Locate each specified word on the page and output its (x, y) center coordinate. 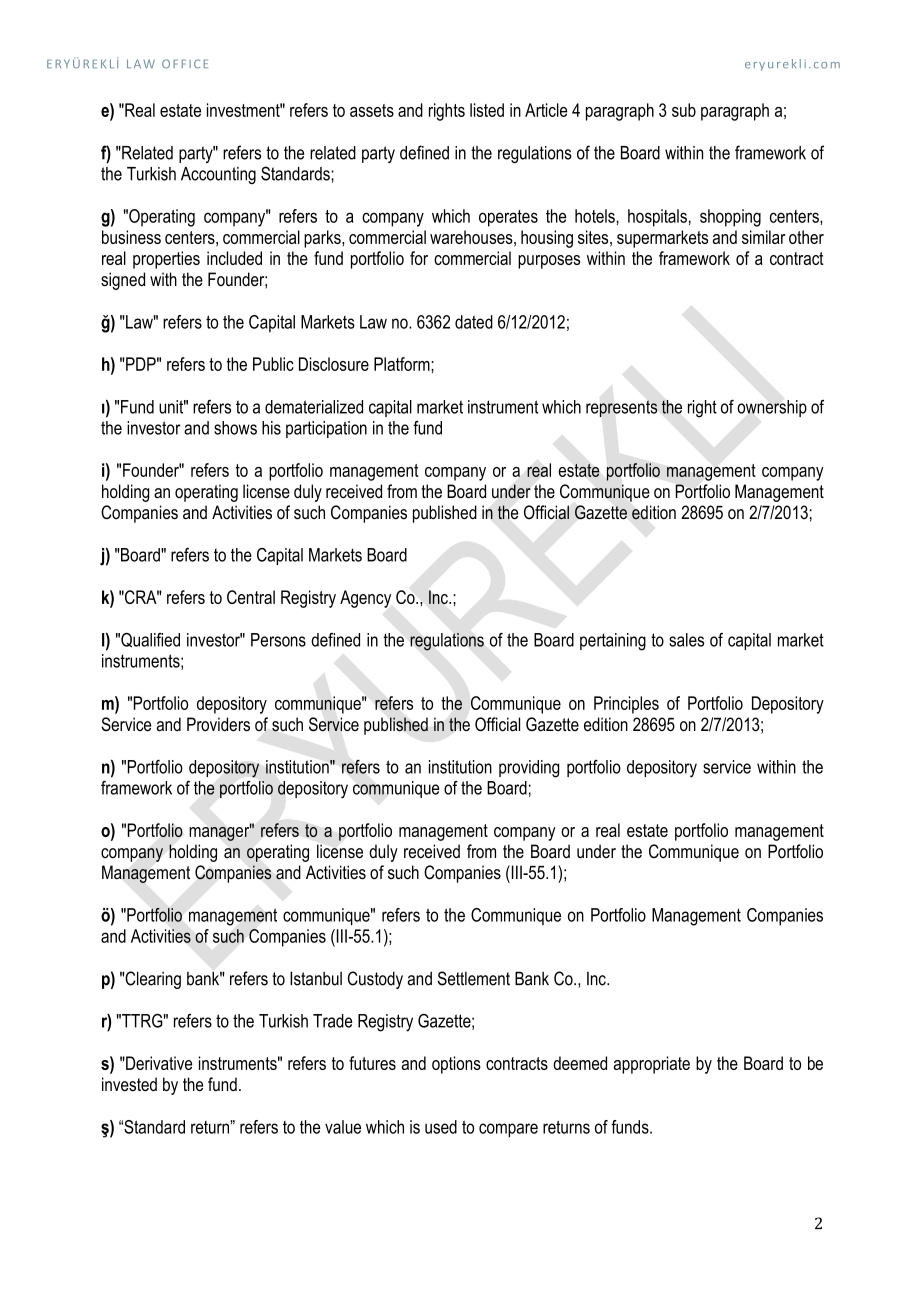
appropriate (651, 1065)
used (441, 1127)
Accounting (218, 175)
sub (684, 110)
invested (129, 1084)
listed (487, 110)
